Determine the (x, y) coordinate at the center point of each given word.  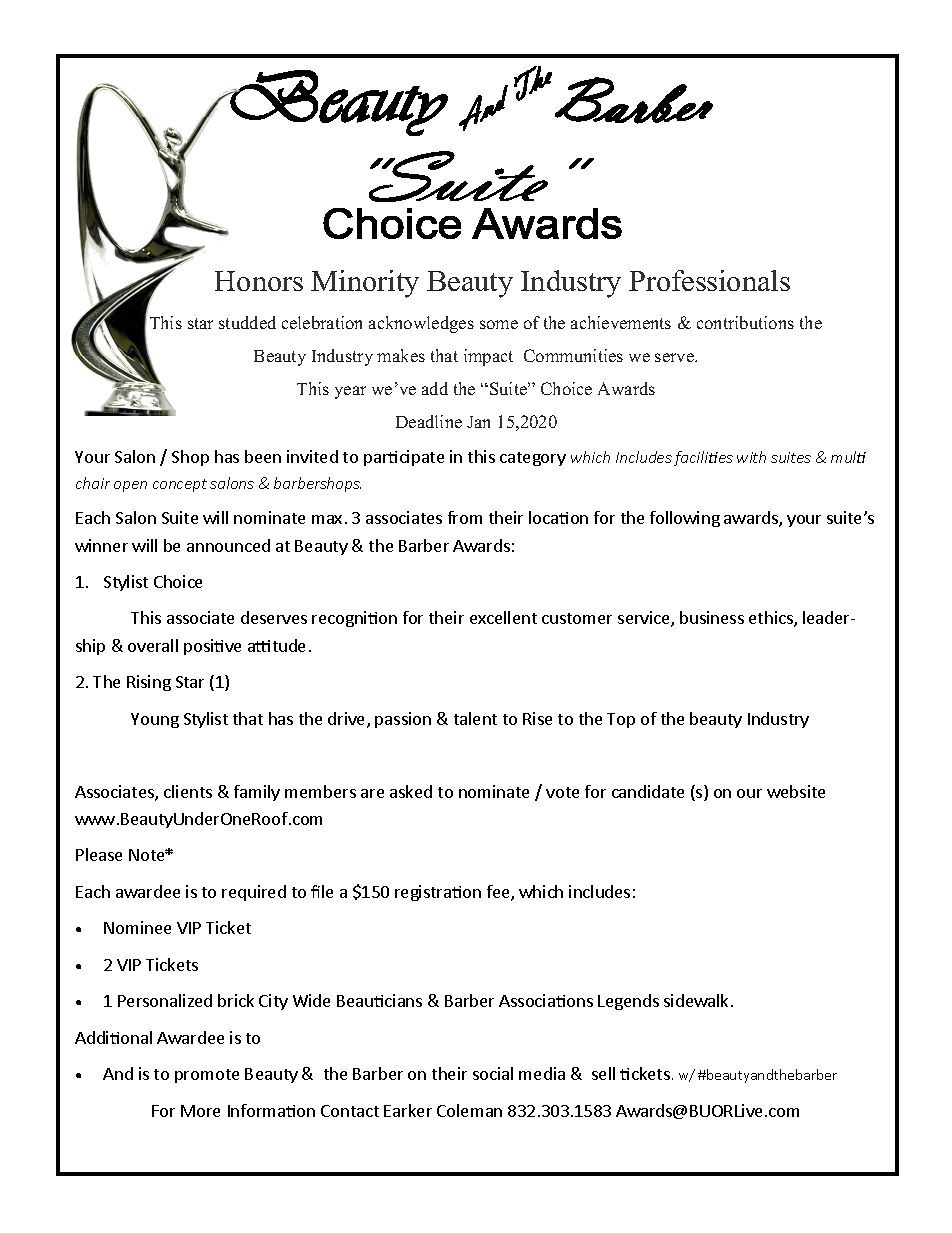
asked (411, 791)
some (499, 324)
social (493, 1073)
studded (247, 322)
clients (188, 791)
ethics (772, 619)
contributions (745, 322)
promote (207, 1076)
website (796, 791)
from (465, 517)
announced (228, 545)
